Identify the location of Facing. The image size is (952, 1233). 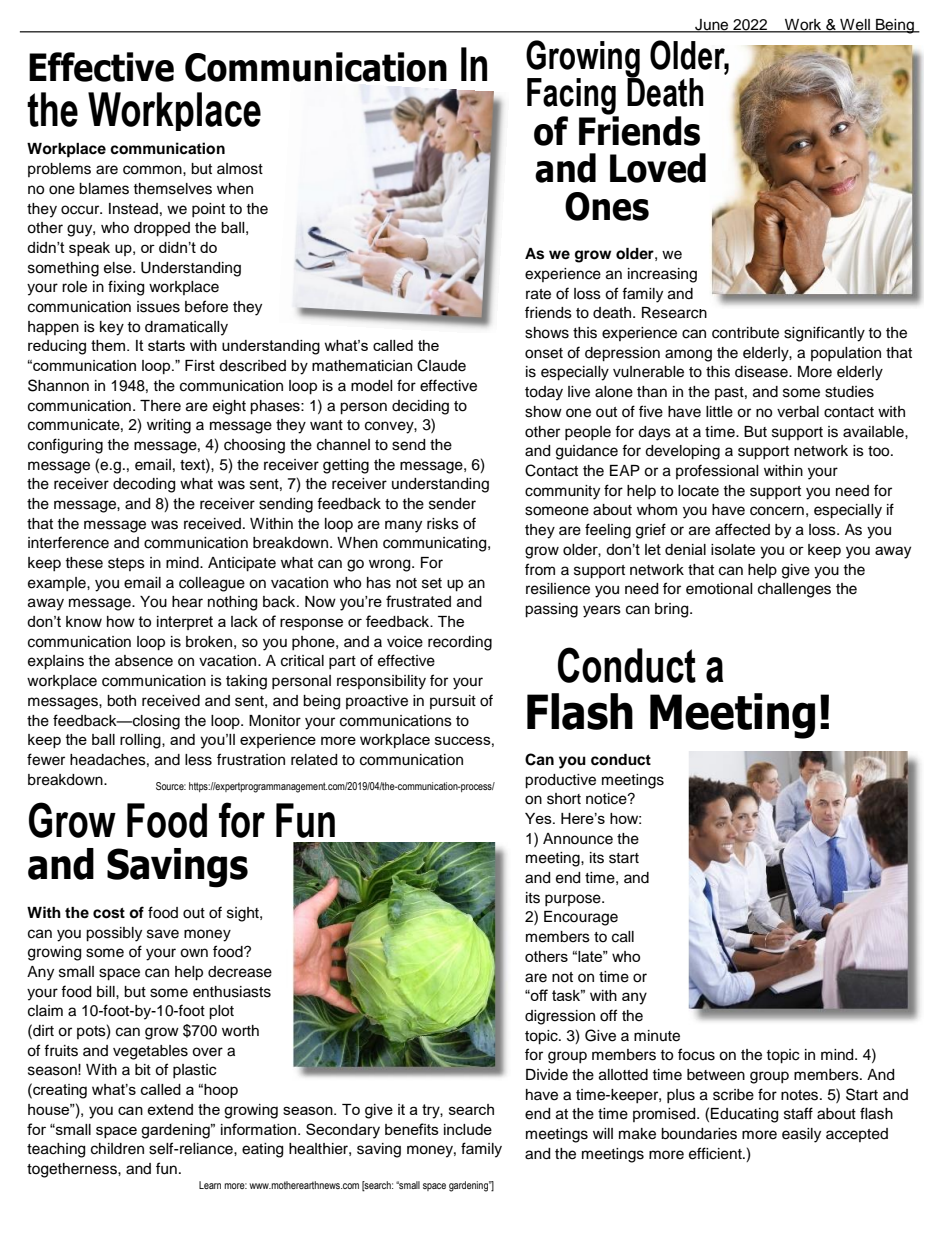
(572, 97).
